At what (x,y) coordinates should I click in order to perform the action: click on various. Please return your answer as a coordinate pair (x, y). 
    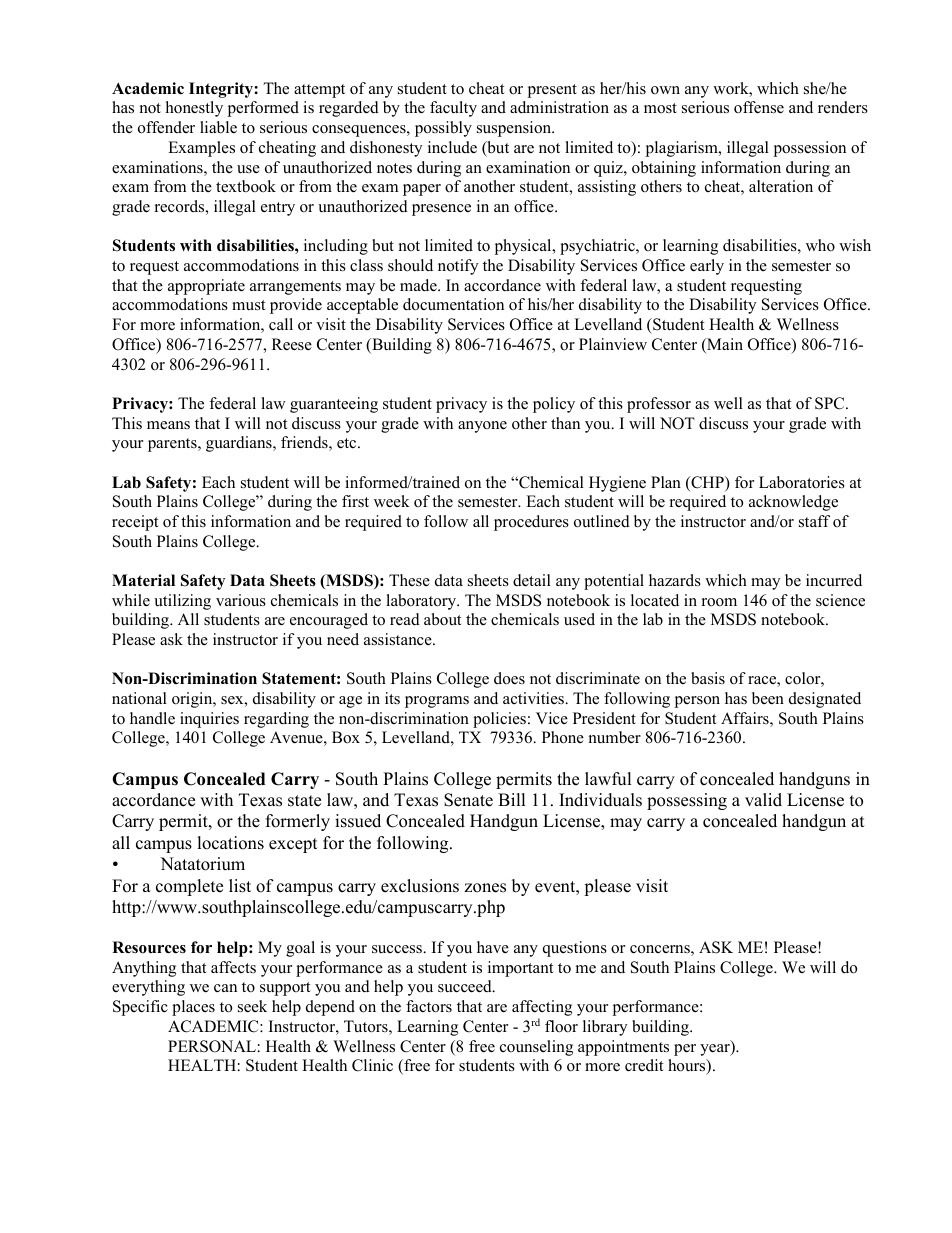
    Looking at the image, I should click on (241, 600).
